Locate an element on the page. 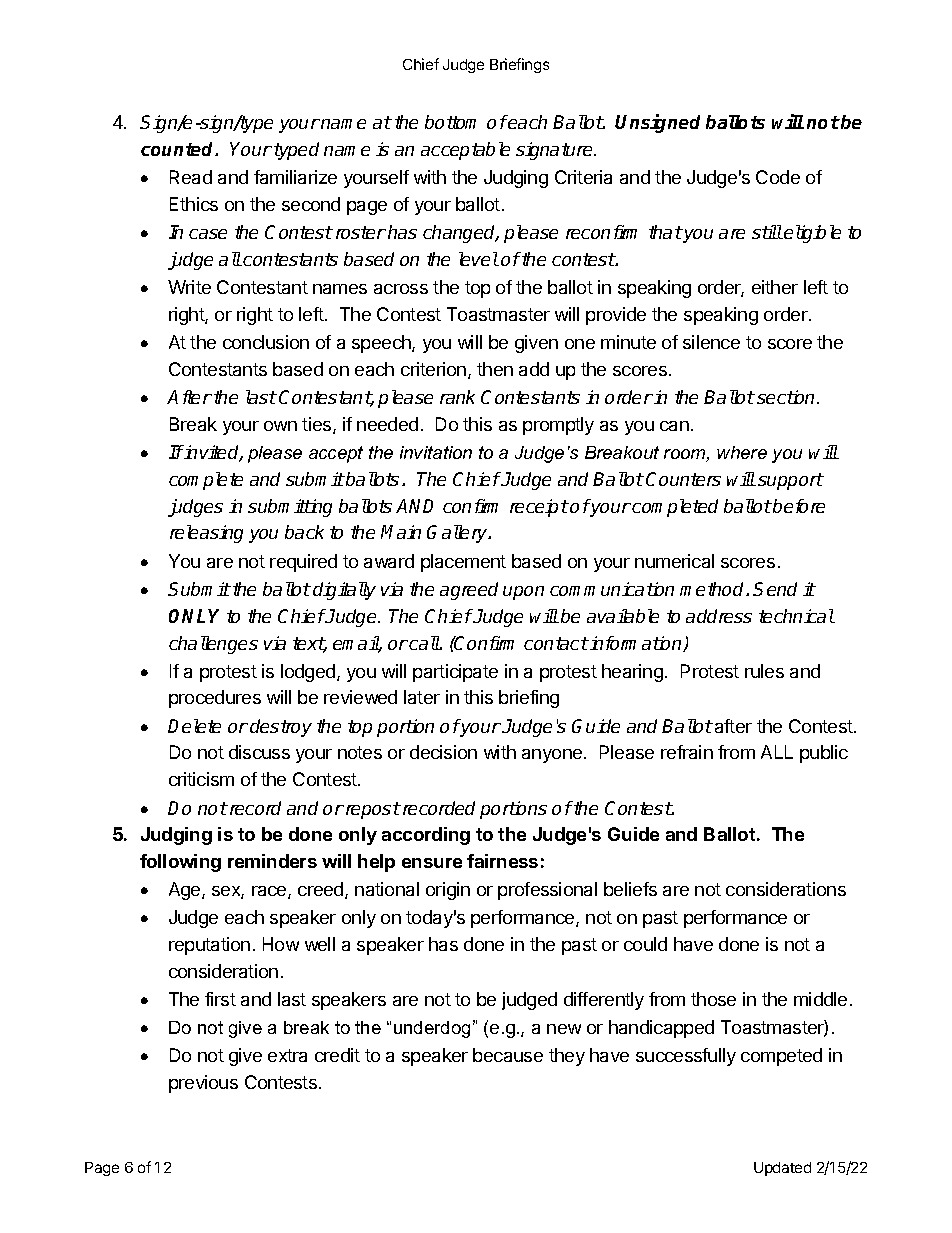 The width and height of the image is (952, 1233). where is located at coordinates (742, 452).
